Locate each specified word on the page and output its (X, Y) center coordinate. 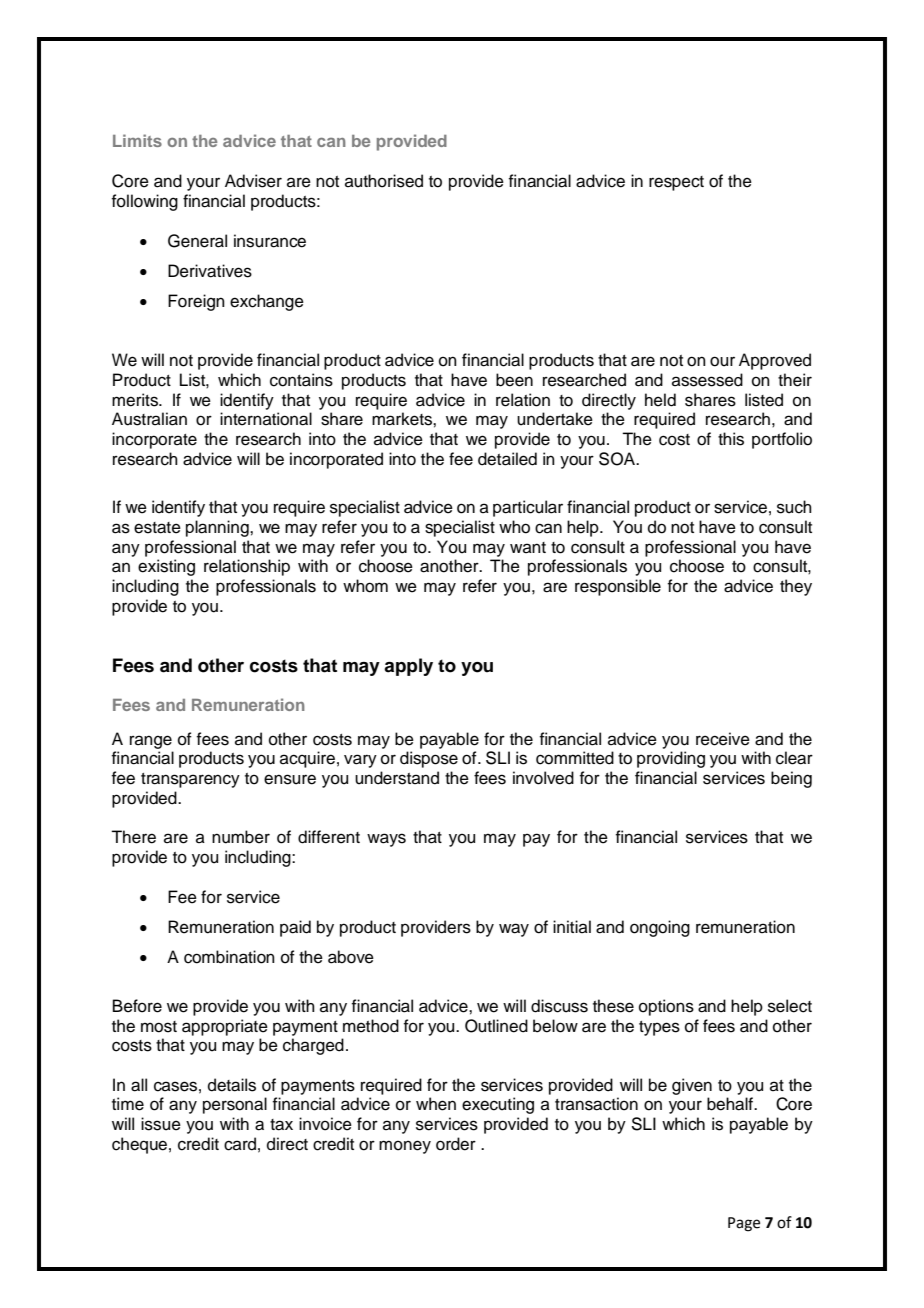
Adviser (253, 181)
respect (676, 183)
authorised (384, 181)
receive (723, 739)
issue (161, 1124)
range (151, 742)
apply (408, 667)
